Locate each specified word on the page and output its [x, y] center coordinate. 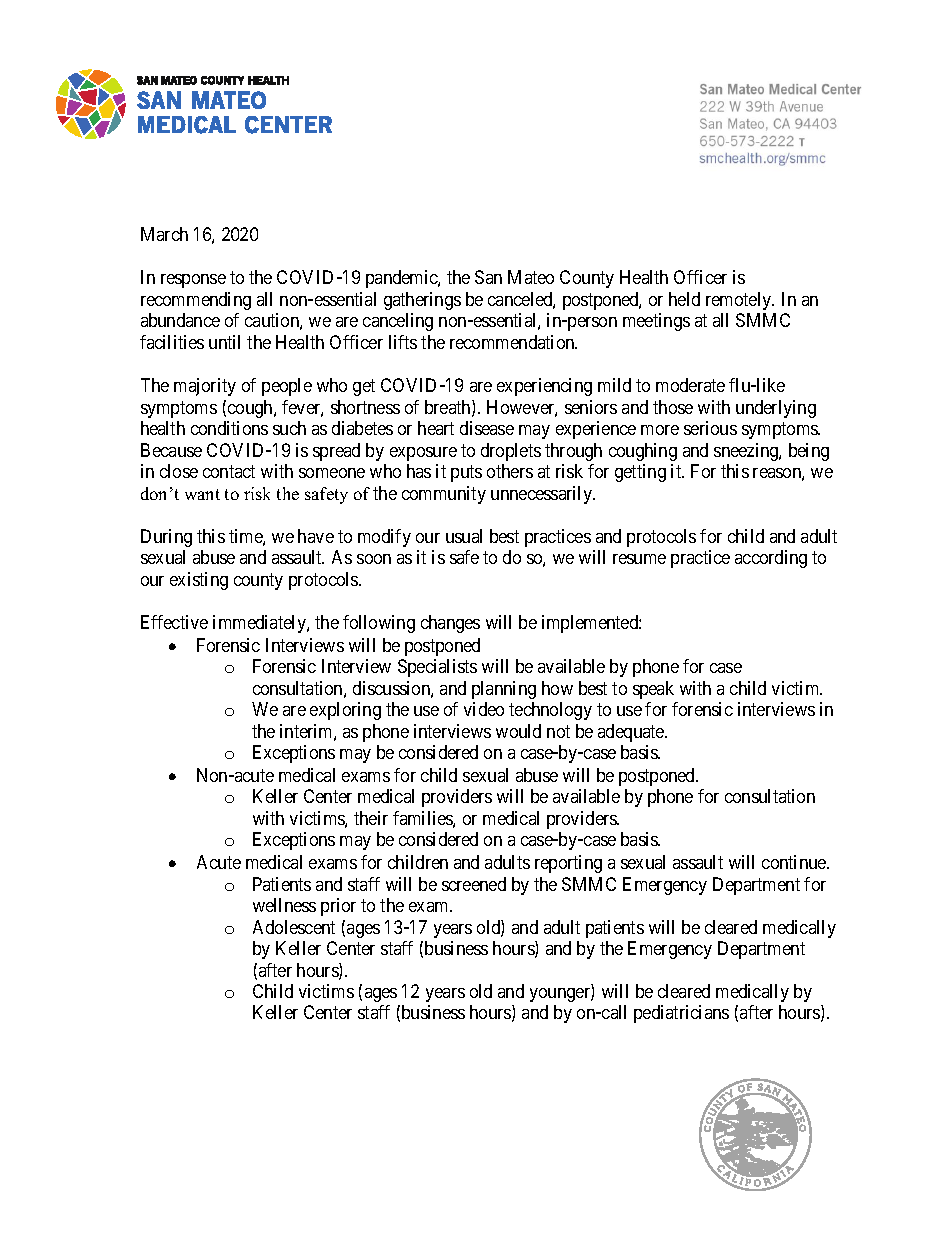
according [771, 559]
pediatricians [681, 1014]
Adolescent [294, 927]
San [488, 277]
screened [474, 884]
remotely [740, 301]
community [444, 495]
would [518, 731]
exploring [345, 711]
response [193, 281]
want [202, 494]
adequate [632, 733]
